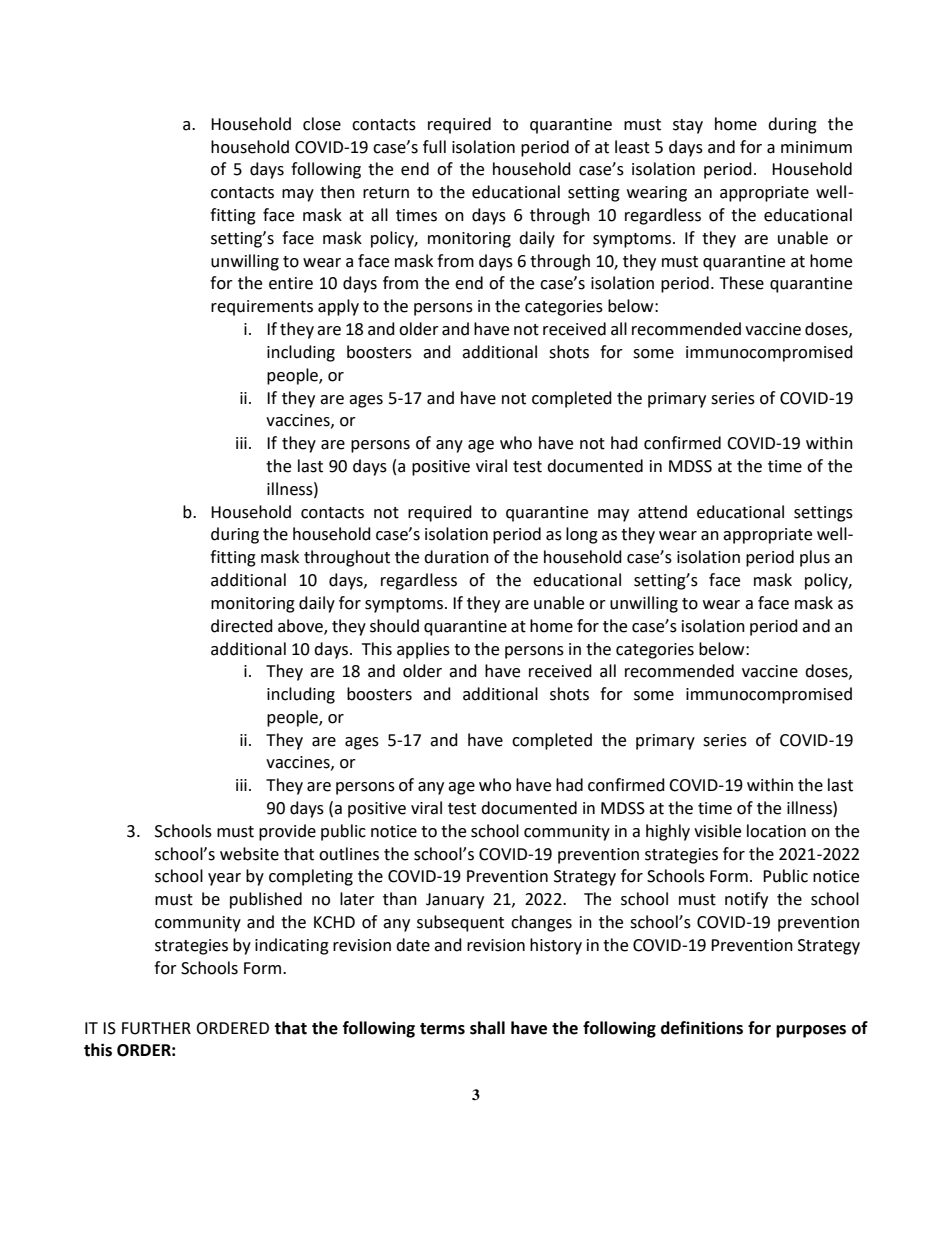 Image resolution: width=952 pixels, height=1233 pixels. What do you see at coordinates (262, 308) in the screenshot?
I see `requirements` at bounding box center [262, 308].
